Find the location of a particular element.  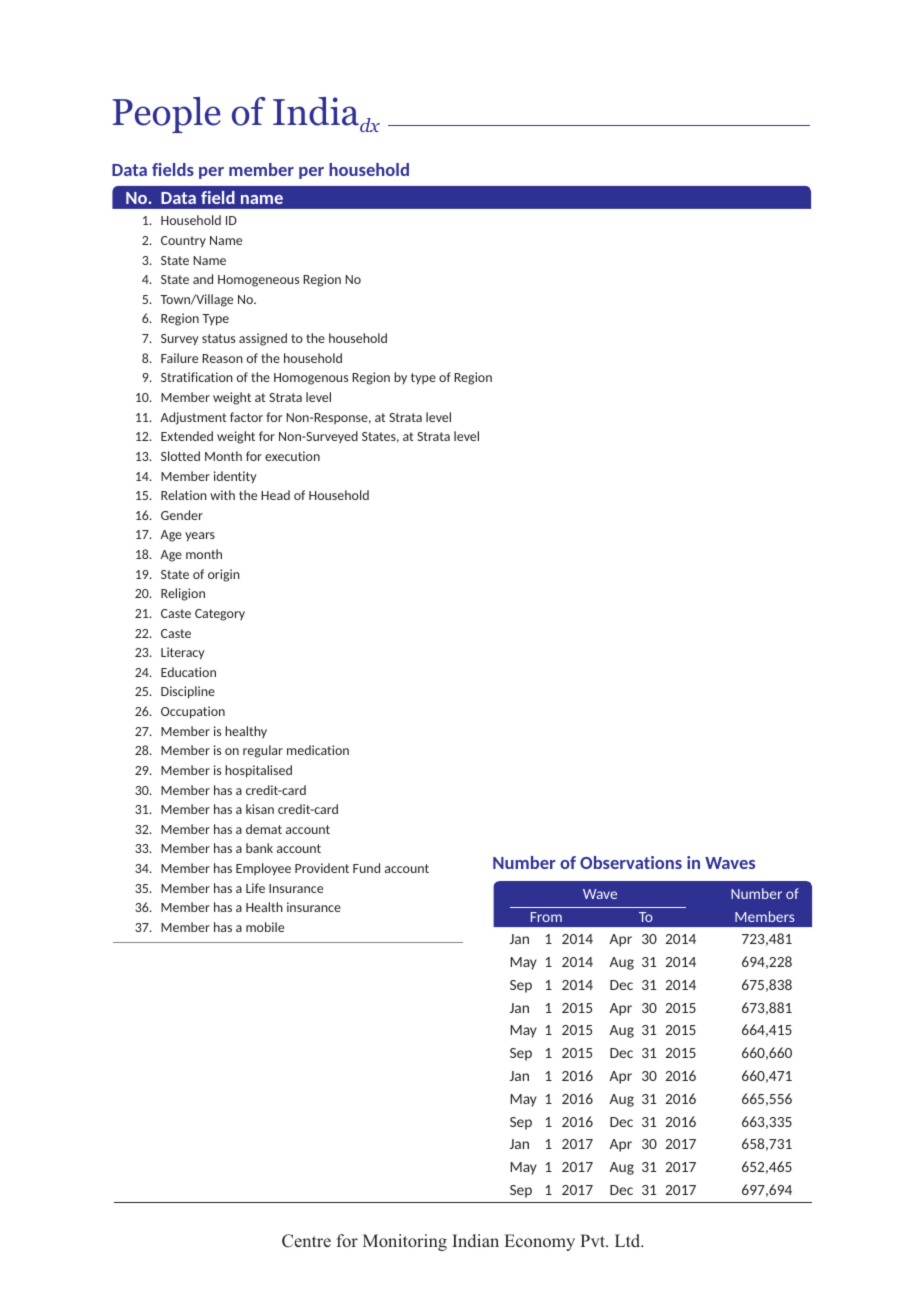

Monitoring is located at coordinates (405, 1242).
